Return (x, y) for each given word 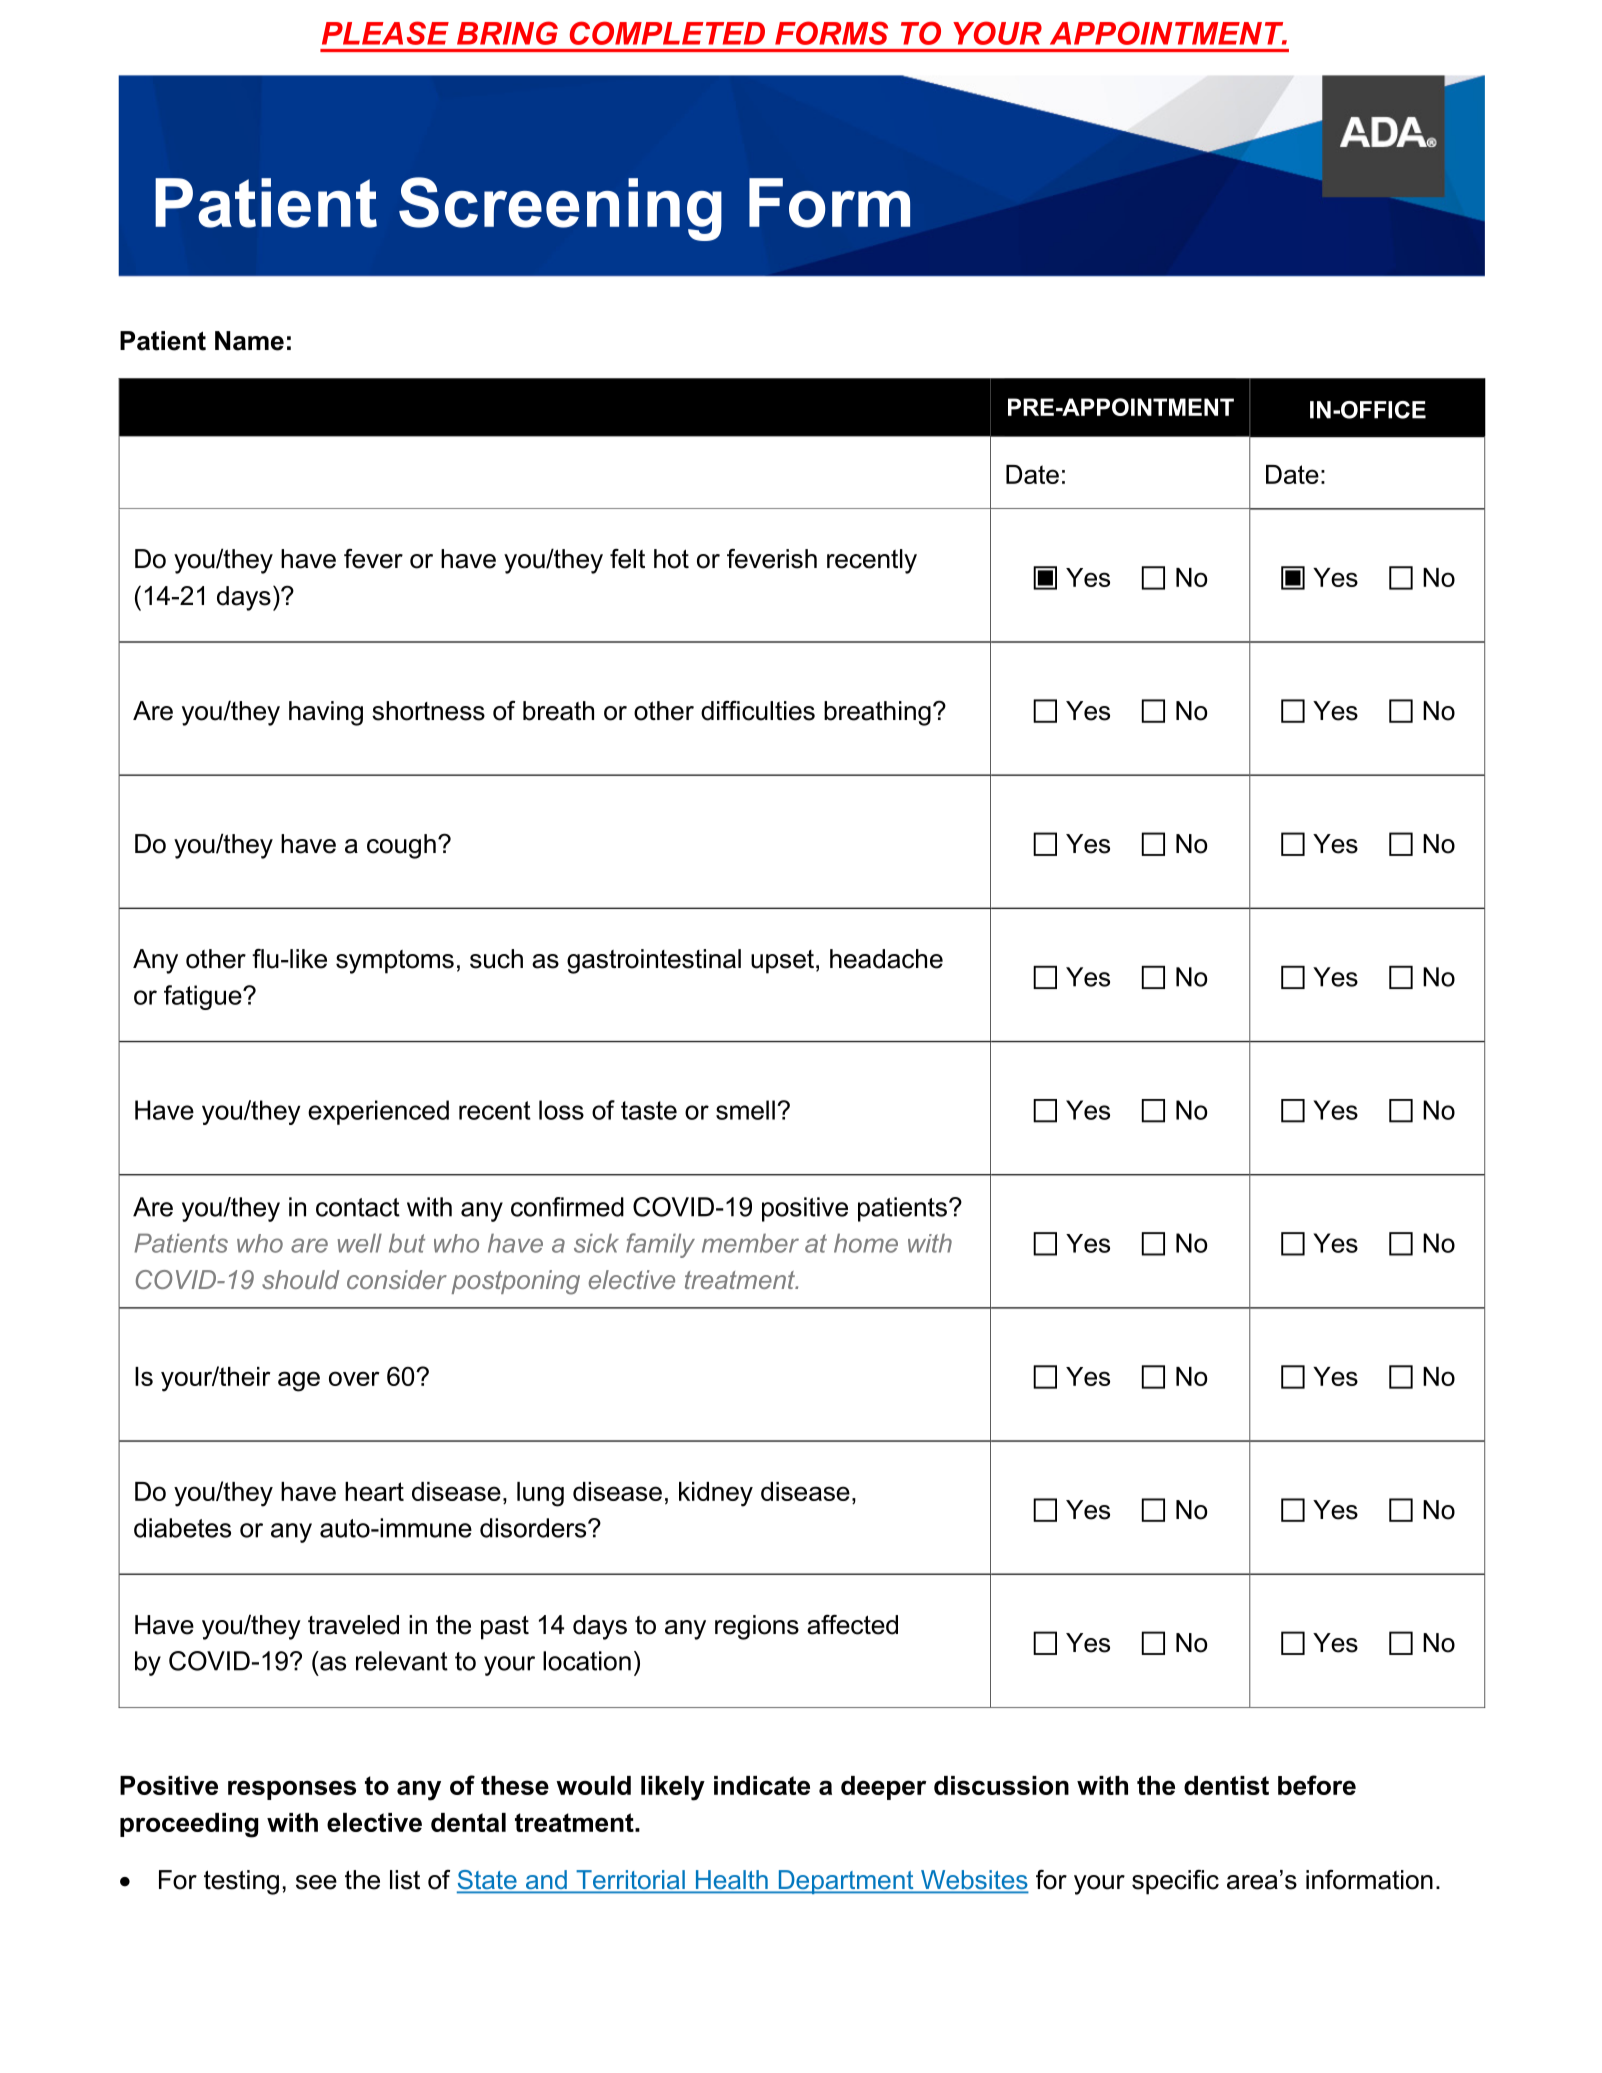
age (299, 1381)
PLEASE (385, 33)
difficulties (758, 711)
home (866, 1243)
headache (886, 959)
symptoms (395, 962)
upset (782, 962)
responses (292, 1790)
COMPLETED (667, 33)
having (326, 713)
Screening (560, 209)
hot (671, 559)
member (750, 1243)
